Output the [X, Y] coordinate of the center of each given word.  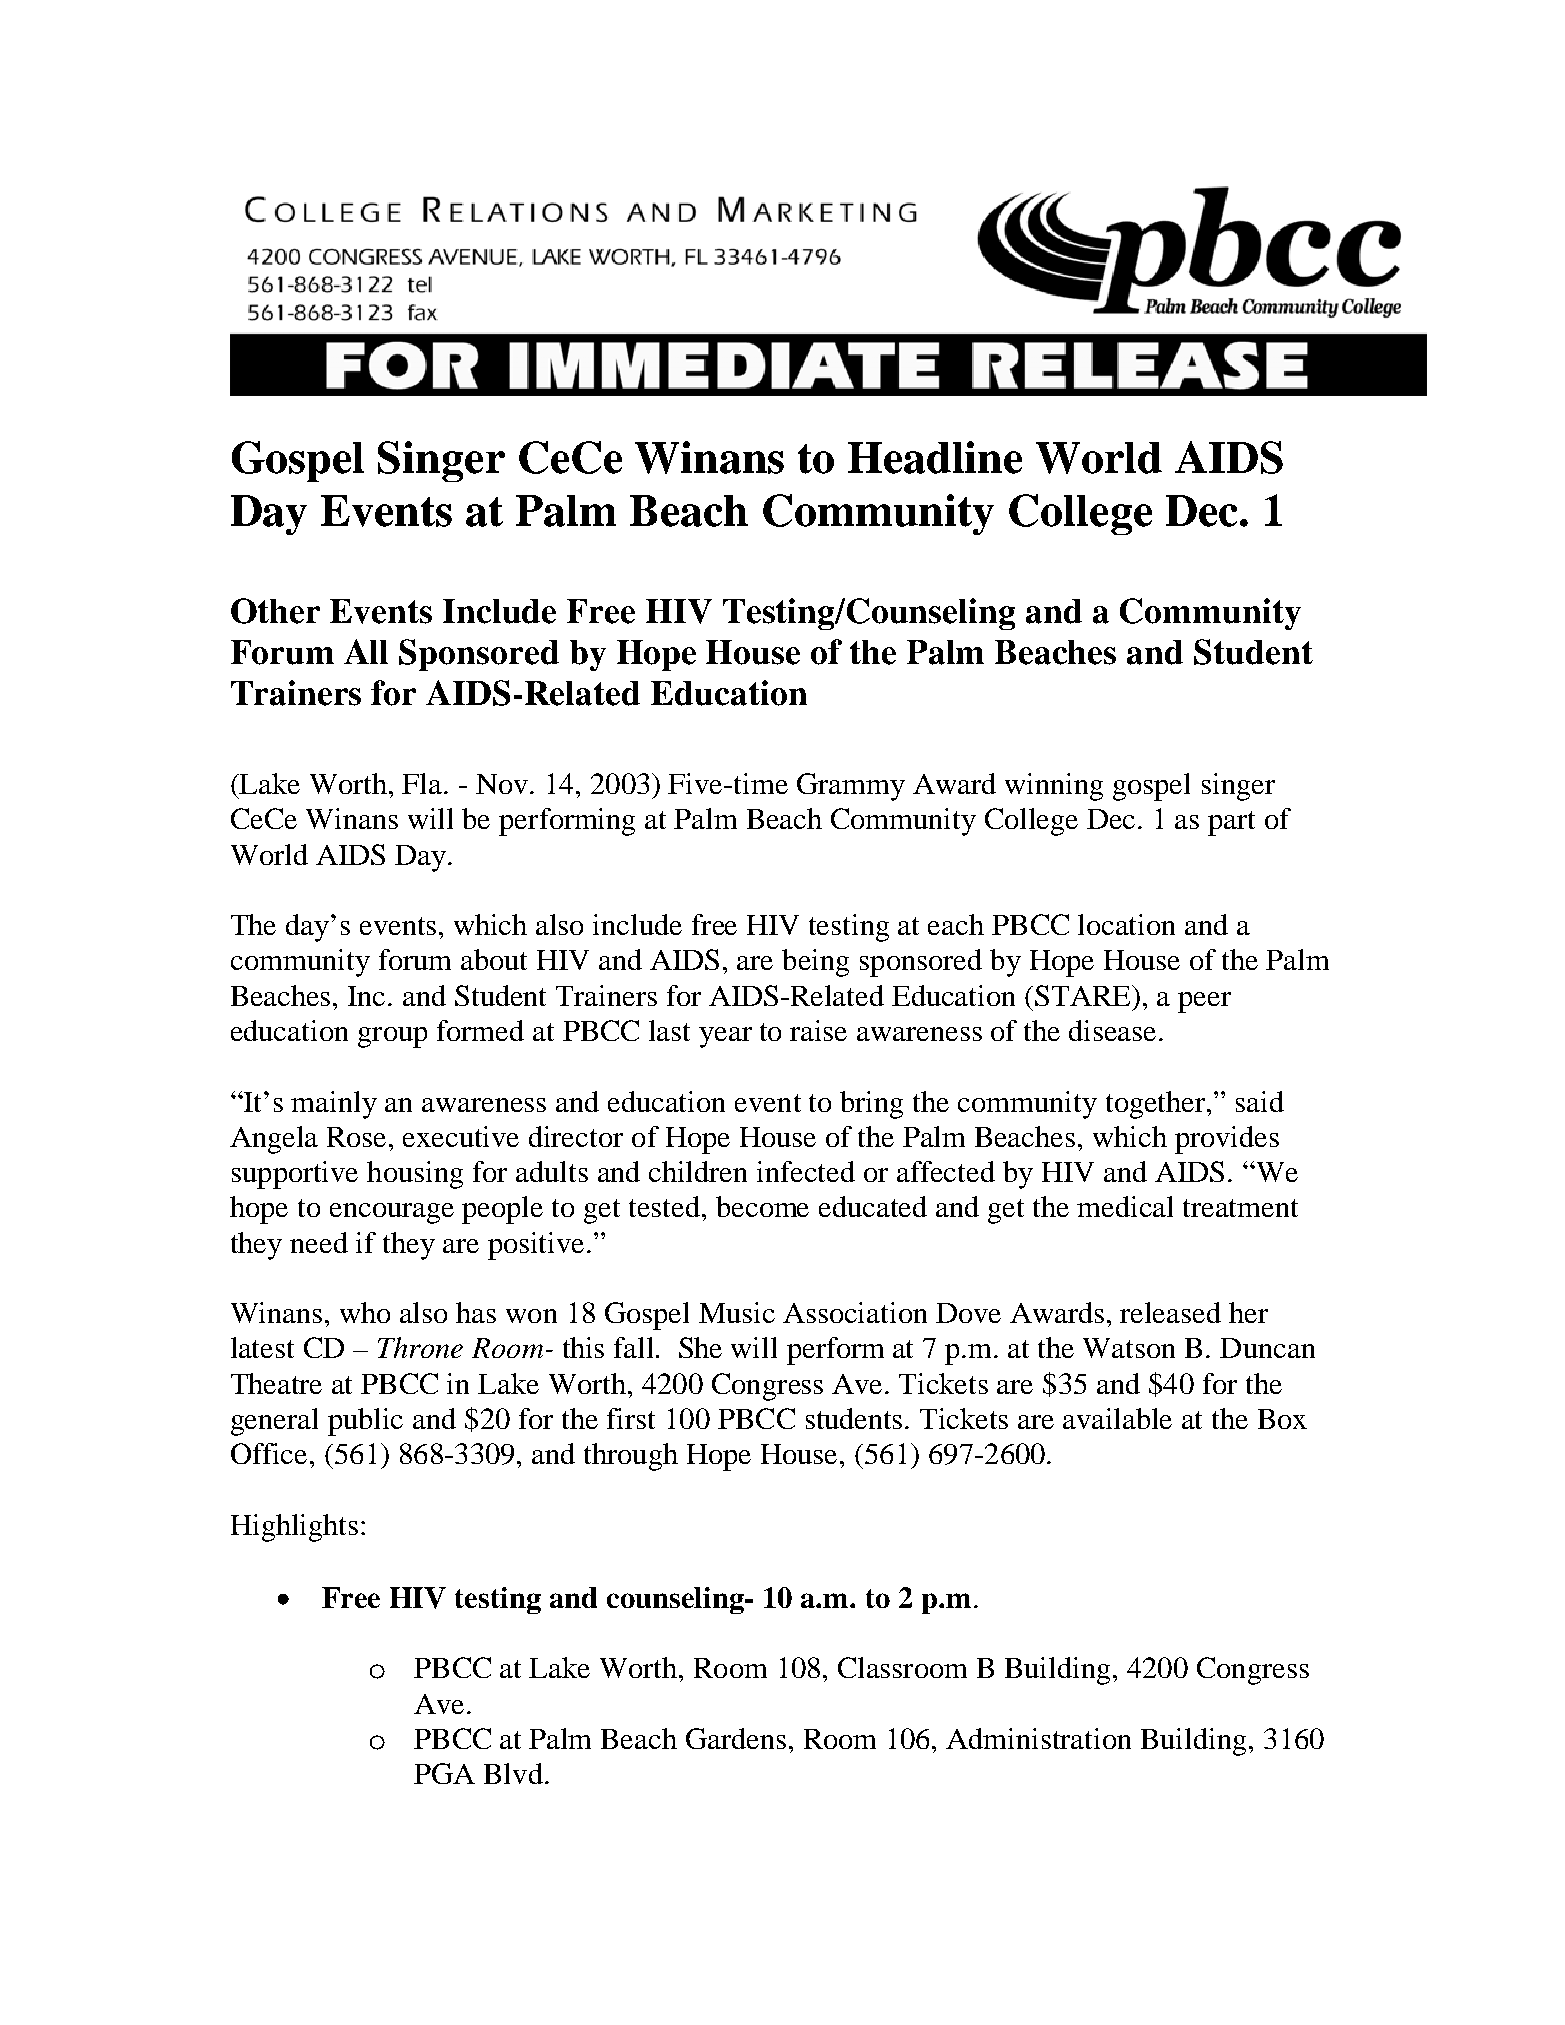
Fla [423, 783]
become [762, 1206]
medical [1125, 1206]
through [631, 1457]
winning [1054, 787]
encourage [392, 1213]
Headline [935, 457]
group [392, 1037]
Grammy [851, 787]
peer [1204, 1002]
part [1231, 823]
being [815, 963]
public [365, 1422]
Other [275, 611]
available [1117, 1418]
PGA [444, 1773]
